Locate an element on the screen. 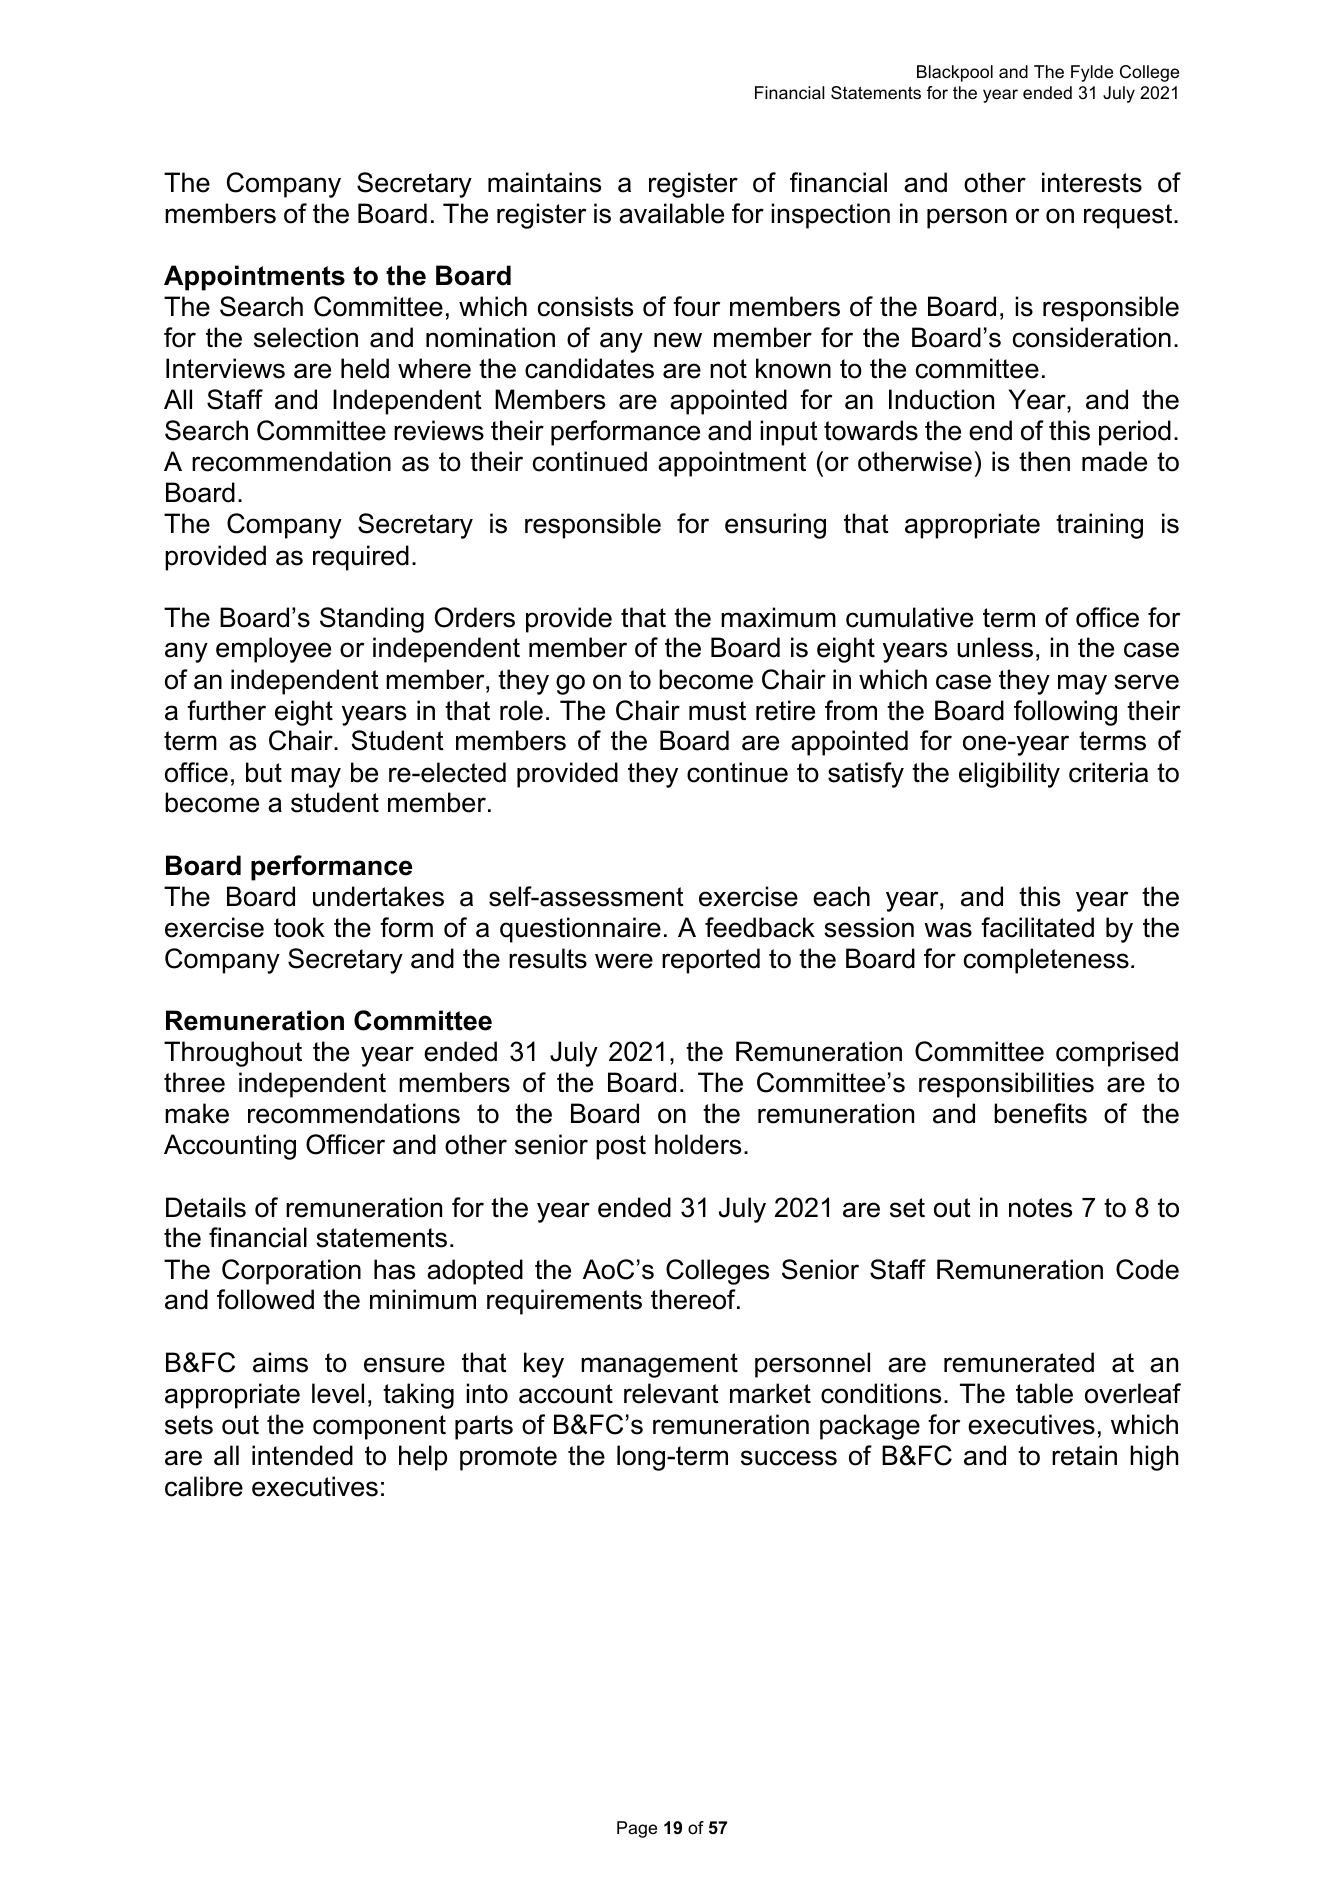 This screenshot has height=1895, width=1340. took is located at coordinates (299, 927).
